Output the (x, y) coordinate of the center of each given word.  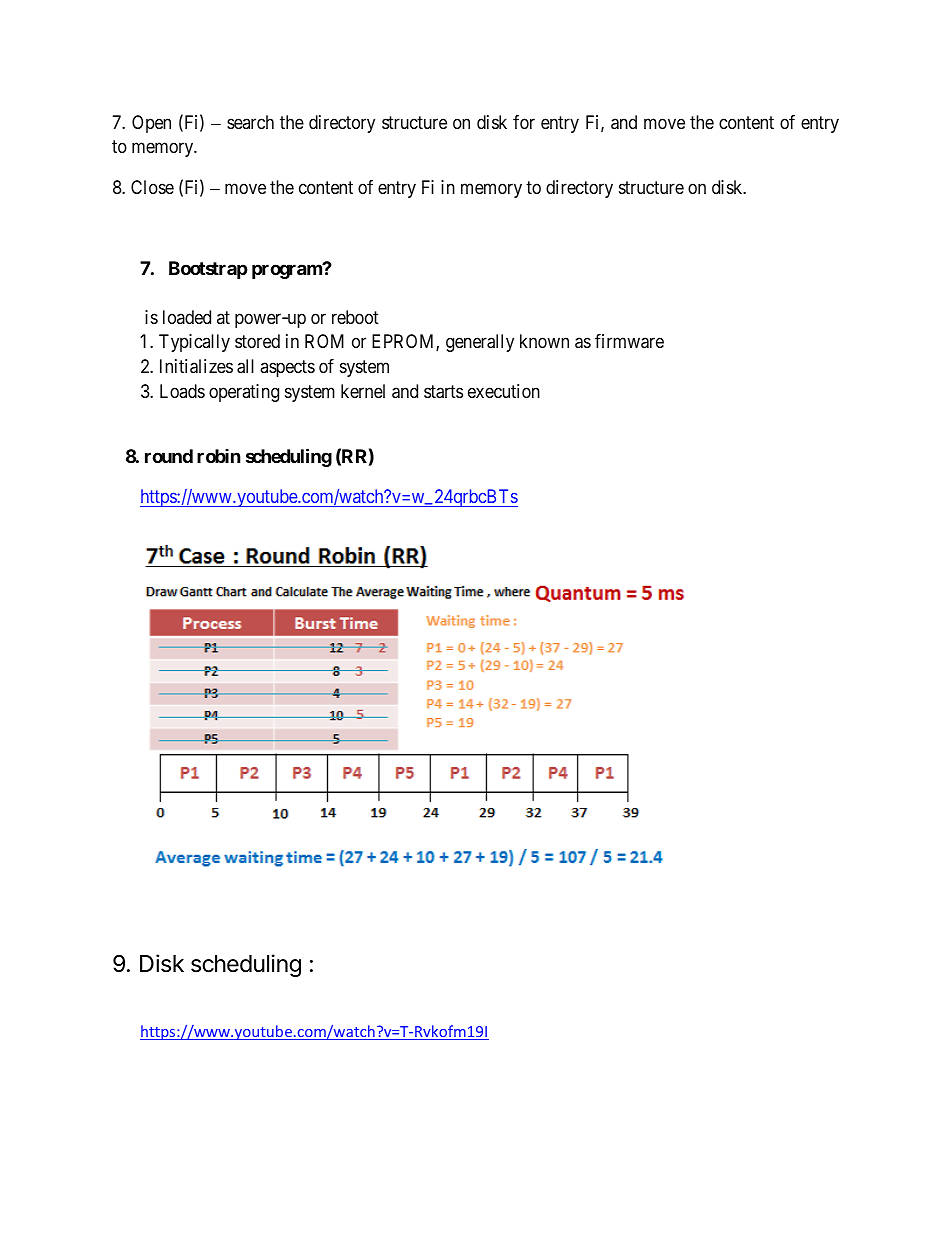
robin (219, 456)
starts (443, 392)
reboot (355, 317)
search (250, 122)
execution (504, 391)
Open (151, 124)
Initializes (196, 366)
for (524, 122)
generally (480, 343)
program (288, 271)
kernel (363, 391)
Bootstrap (208, 270)
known (544, 341)
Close (152, 187)
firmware (629, 341)
